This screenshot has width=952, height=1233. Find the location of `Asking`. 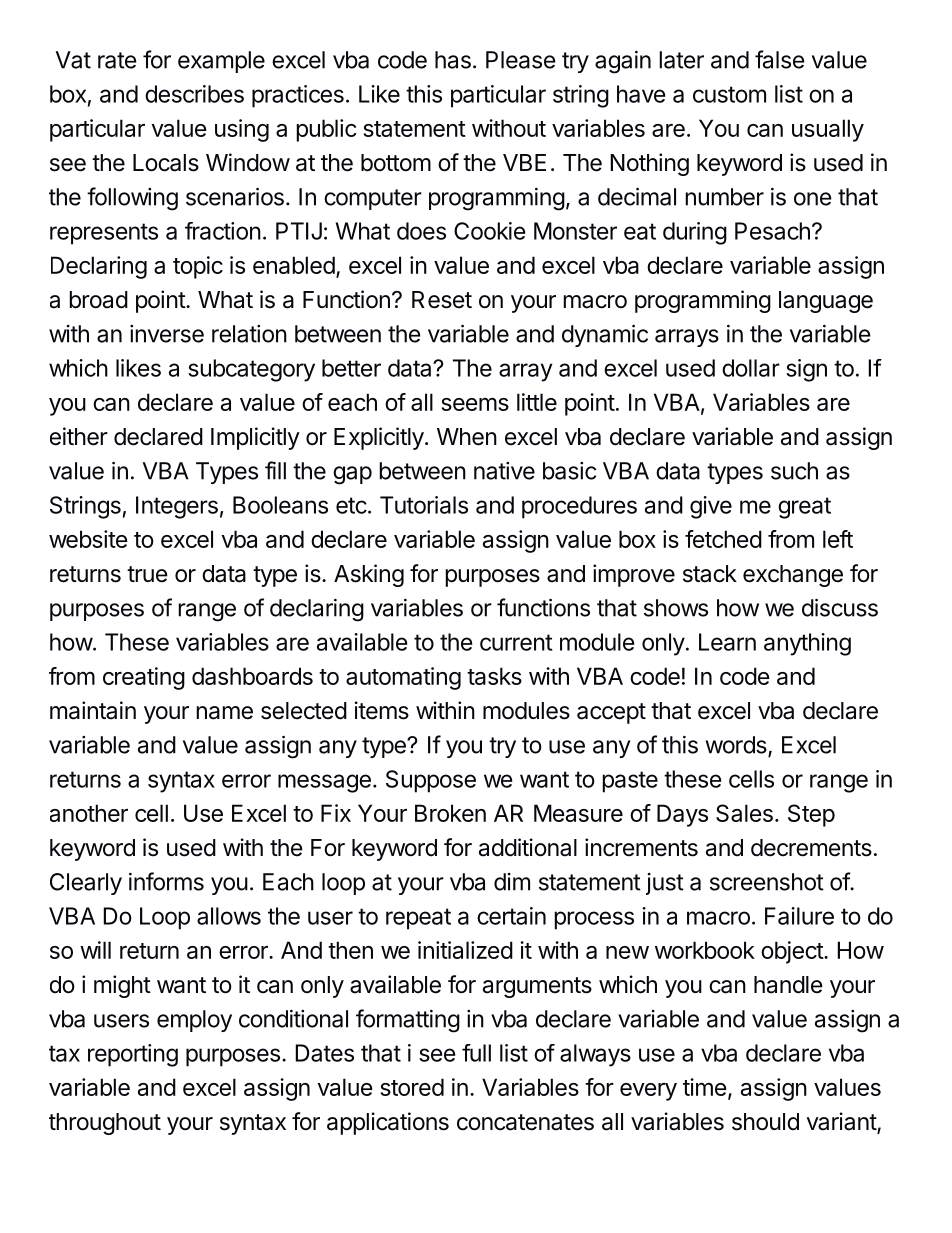

Asking is located at coordinates (369, 575).
